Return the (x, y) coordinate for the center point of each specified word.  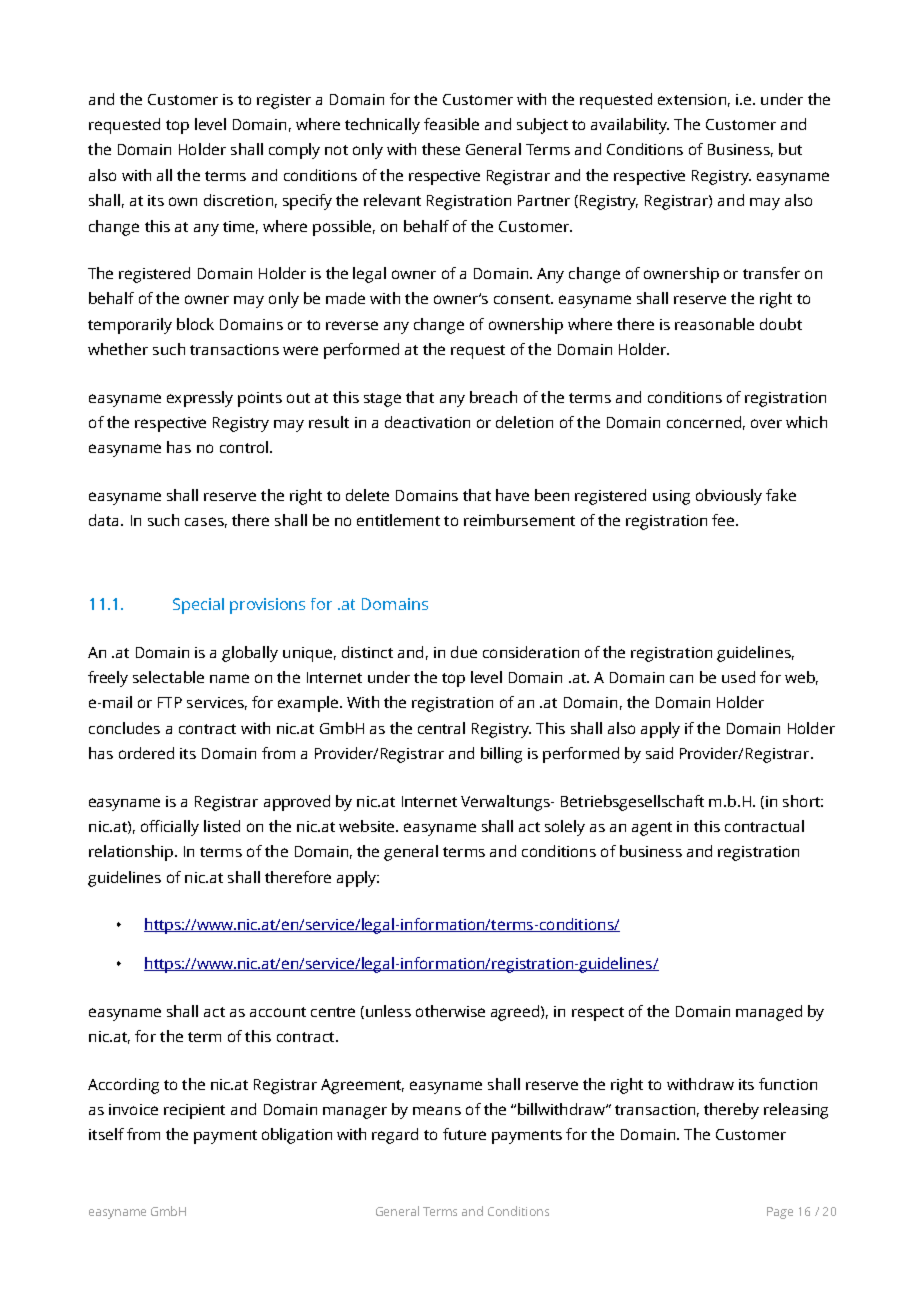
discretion (238, 200)
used (738, 677)
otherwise (450, 1011)
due (464, 652)
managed (769, 1013)
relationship (132, 853)
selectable (168, 677)
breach (493, 397)
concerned (704, 422)
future (464, 1134)
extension (692, 99)
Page (780, 1213)
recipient (194, 1111)
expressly (200, 399)
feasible (451, 124)
